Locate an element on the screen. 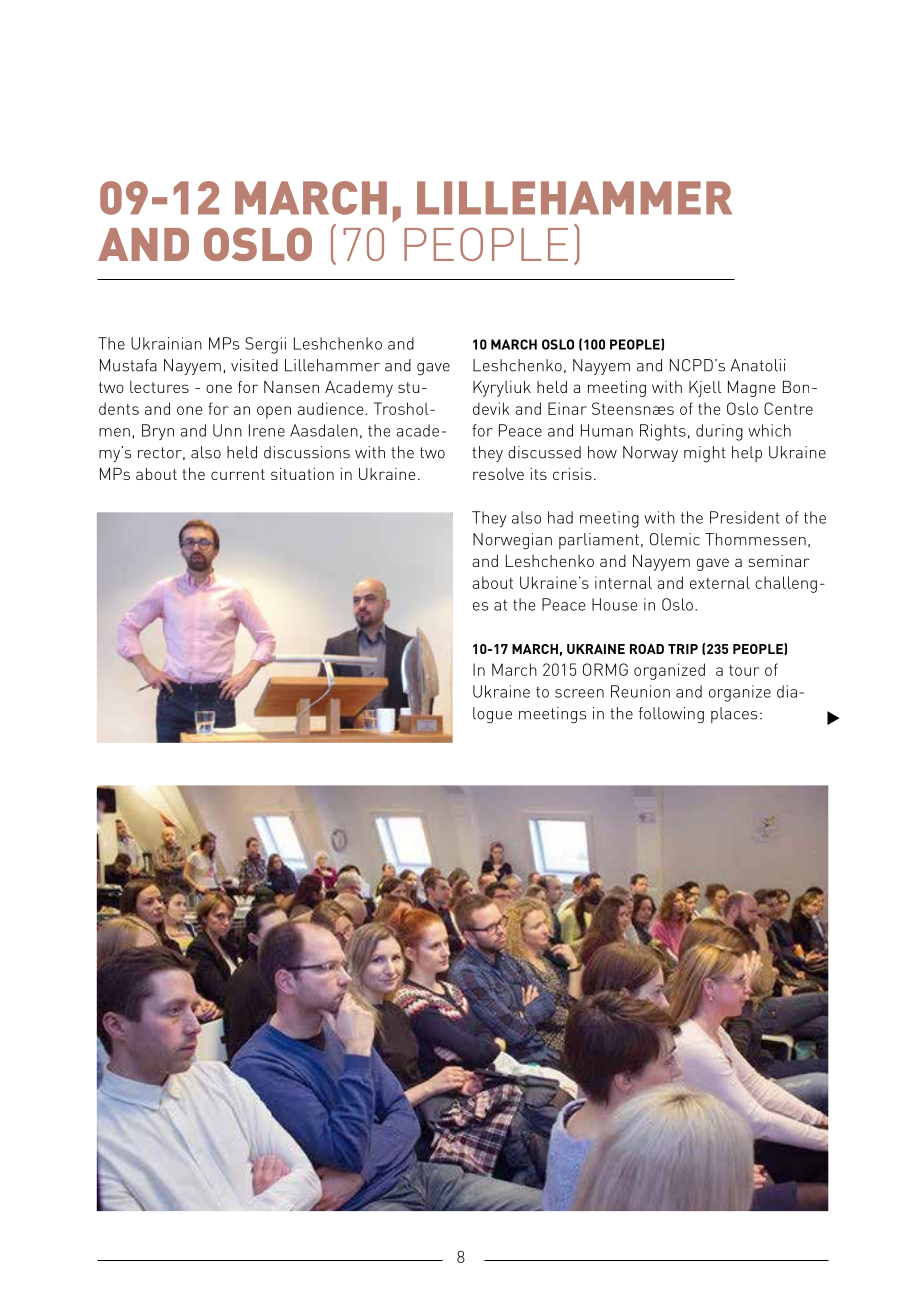  resolve is located at coordinates (498, 474).
